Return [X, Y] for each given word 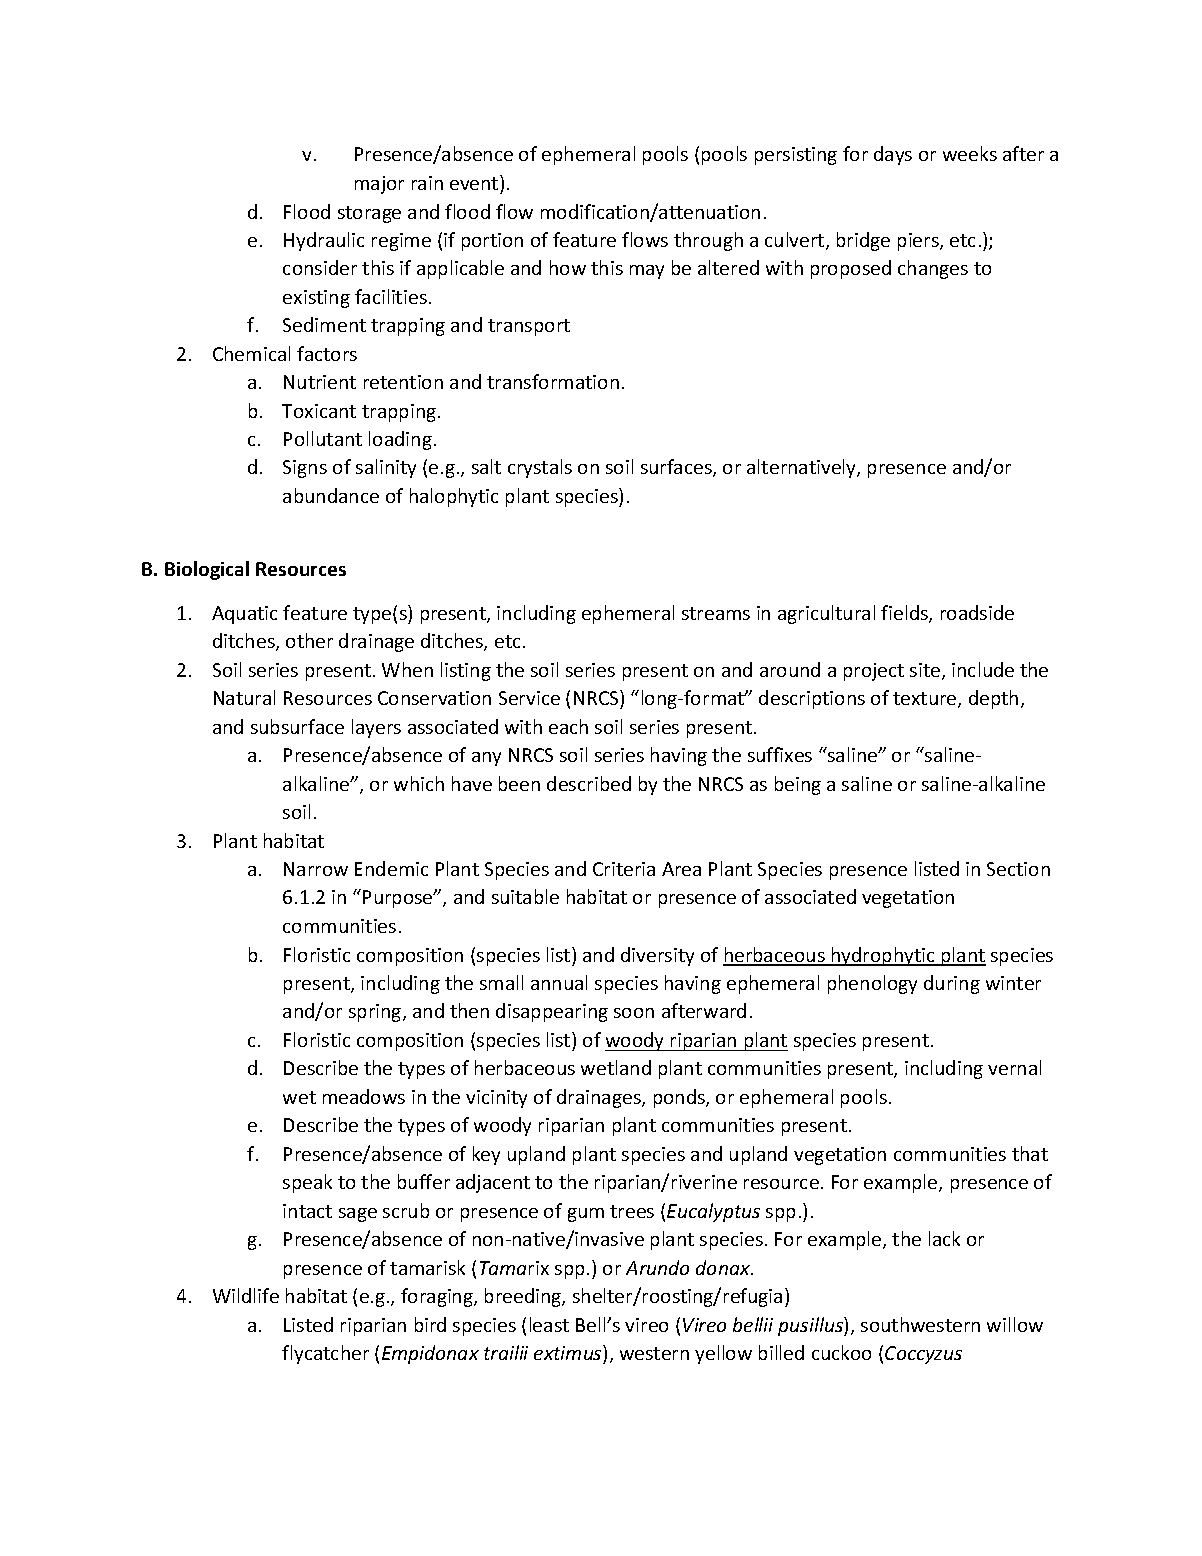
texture [926, 700]
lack [944, 1238]
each [568, 726]
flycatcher [325, 1354]
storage [369, 214]
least [549, 1324]
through [708, 241]
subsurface [297, 726]
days [893, 155]
